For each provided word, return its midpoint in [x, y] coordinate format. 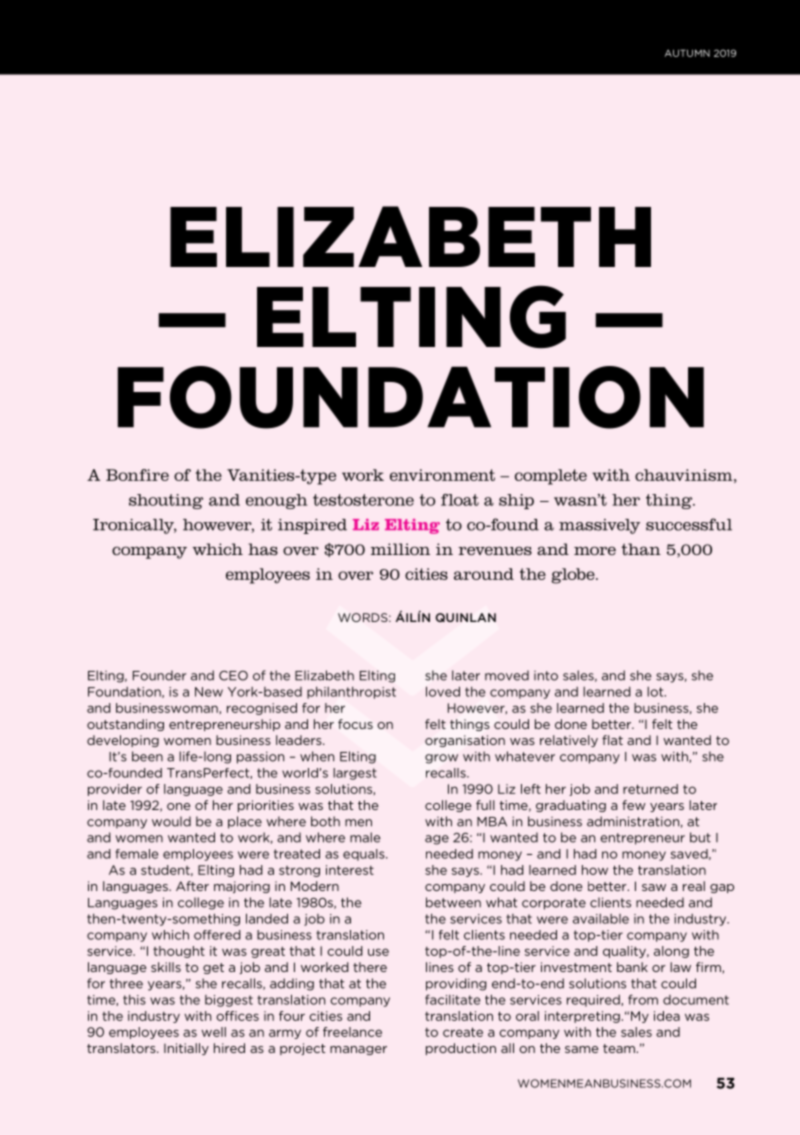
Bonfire [137, 475]
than [641, 549]
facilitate [452, 999]
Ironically [134, 526]
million [400, 549]
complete [551, 477]
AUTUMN [687, 53]
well [213, 1032]
